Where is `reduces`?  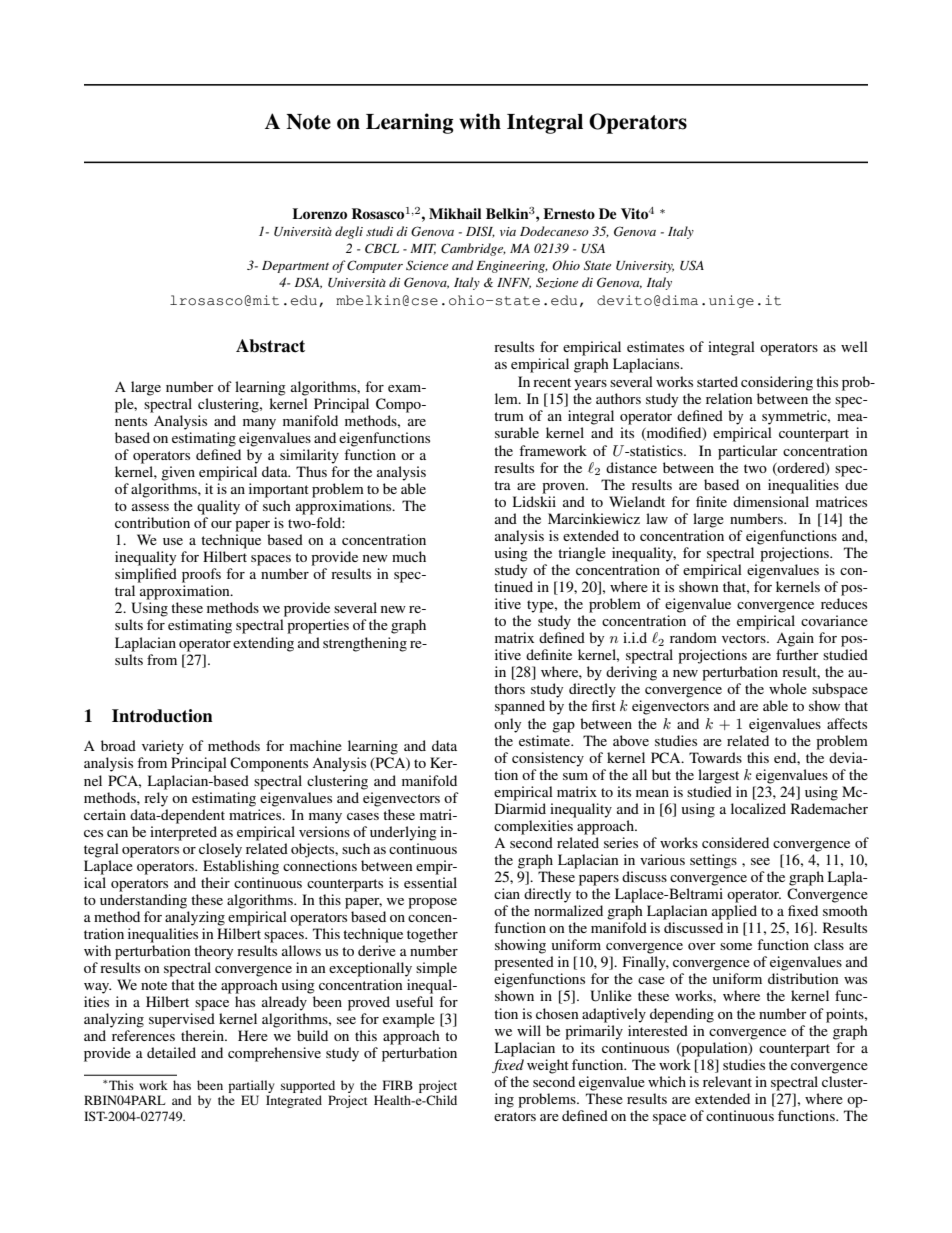
reduces is located at coordinates (844, 603).
